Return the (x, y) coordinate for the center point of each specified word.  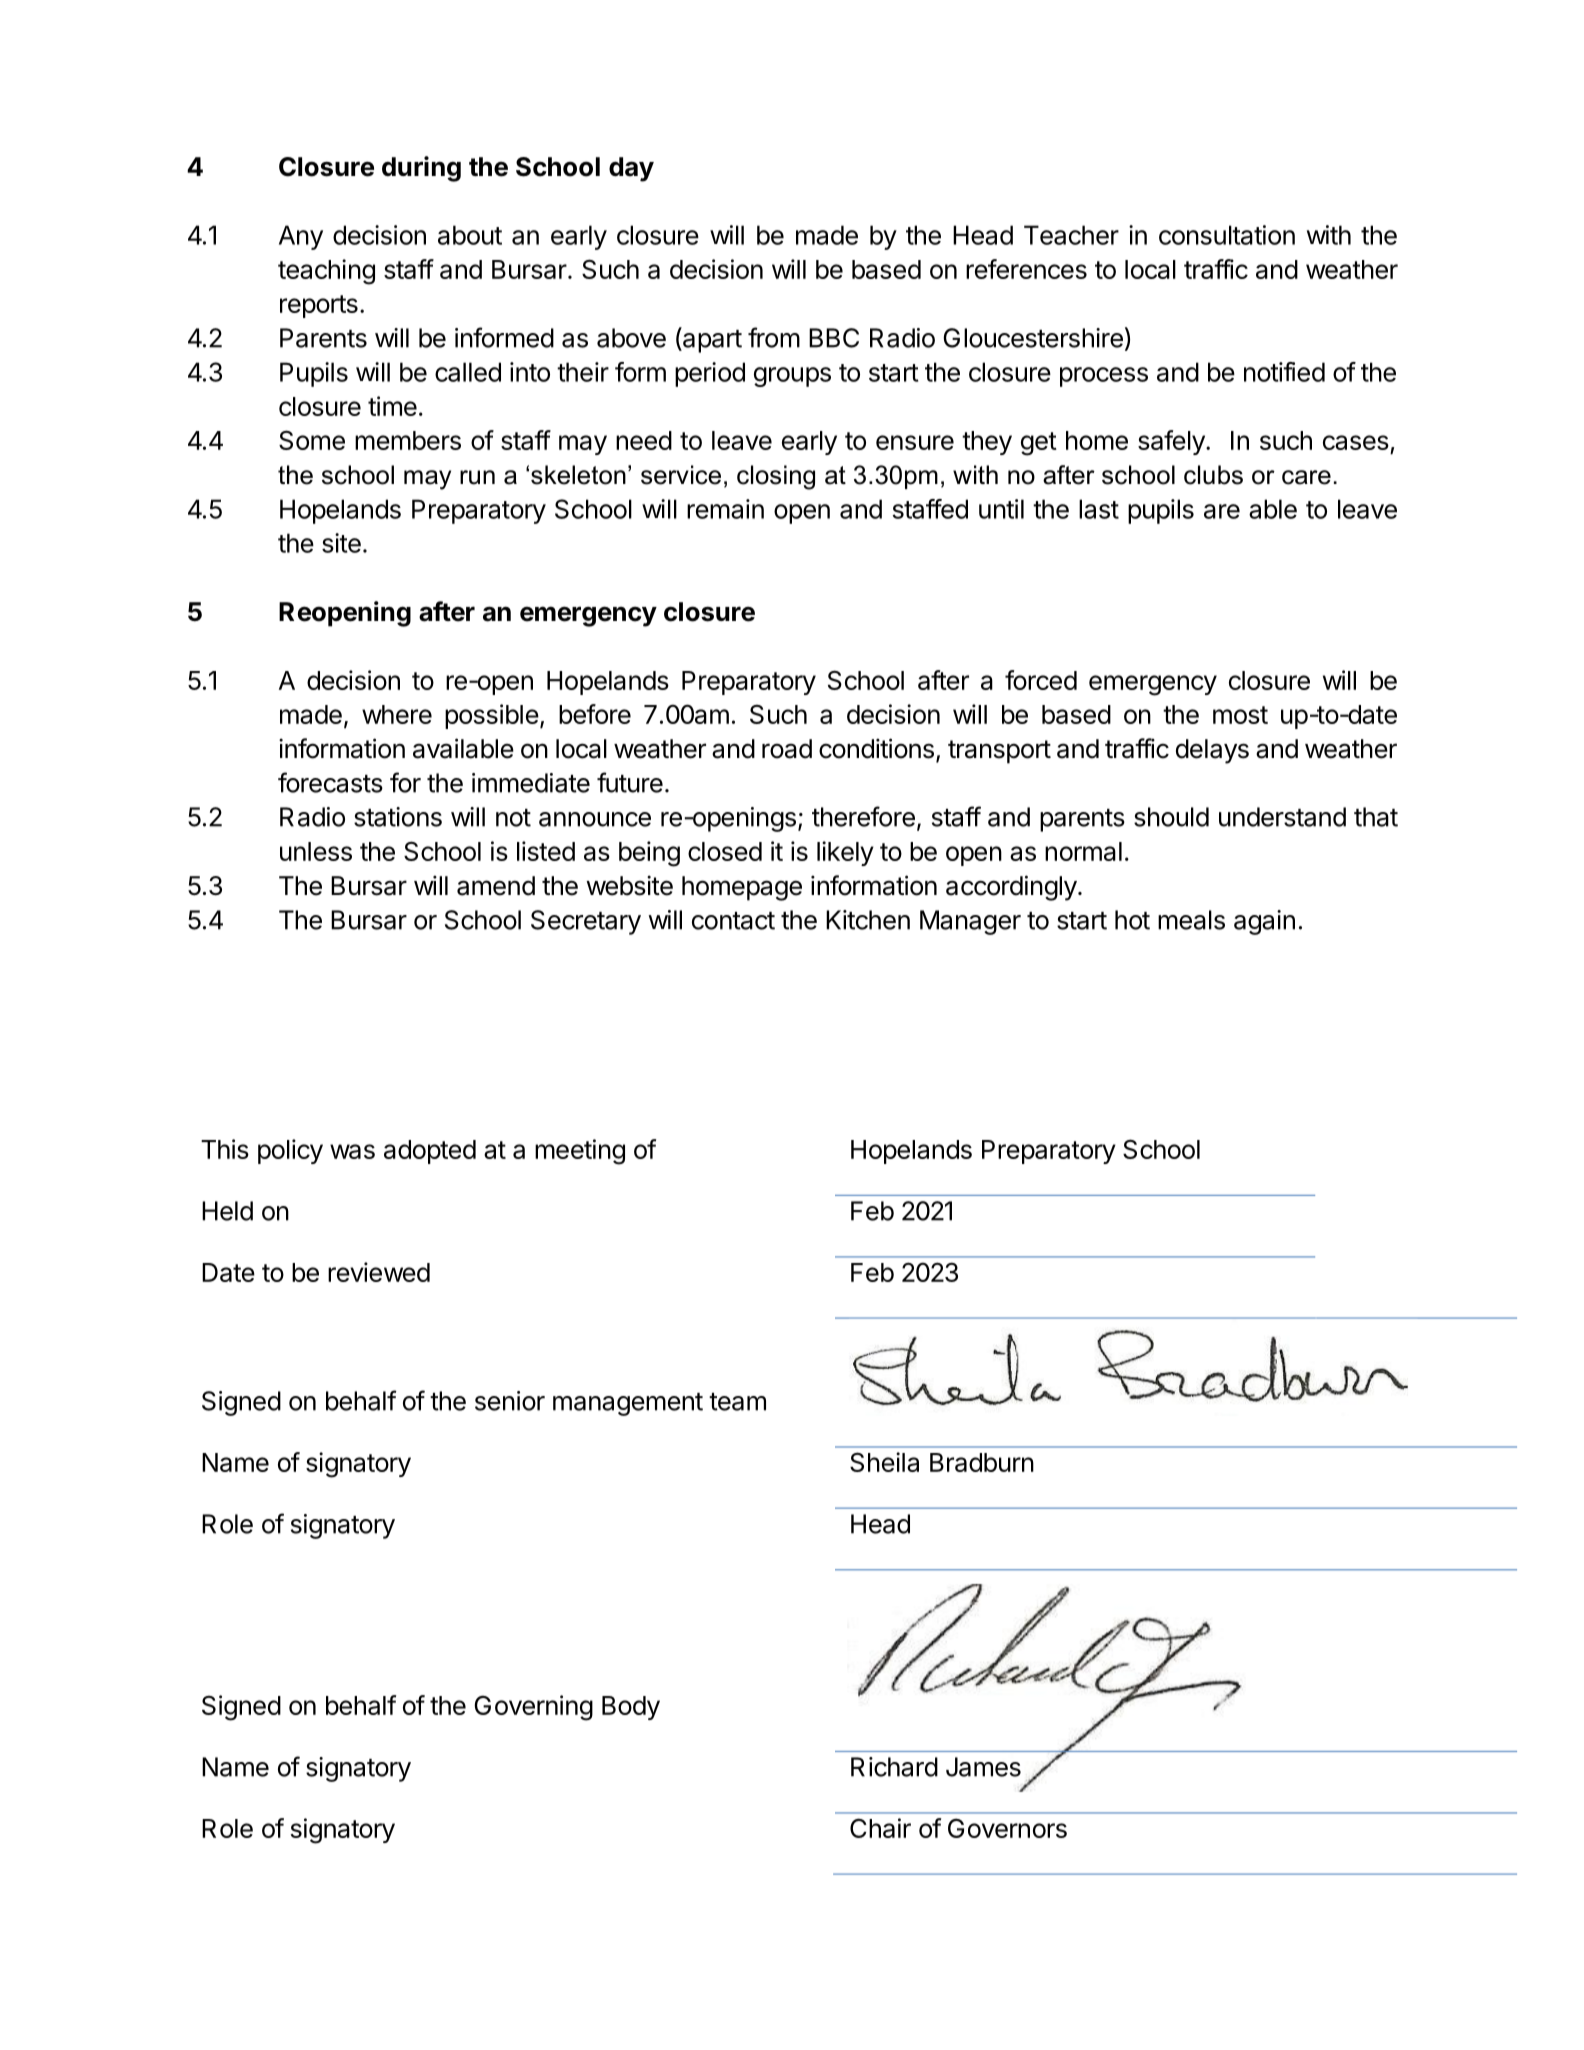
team (737, 1402)
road (787, 749)
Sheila (884, 1462)
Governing (533, 1708)
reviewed (379, 1272)
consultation (1227, 235)
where (397, 714)
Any (301, 237)
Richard (894, 1767)
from (774, 337)
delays (1212, 751)
